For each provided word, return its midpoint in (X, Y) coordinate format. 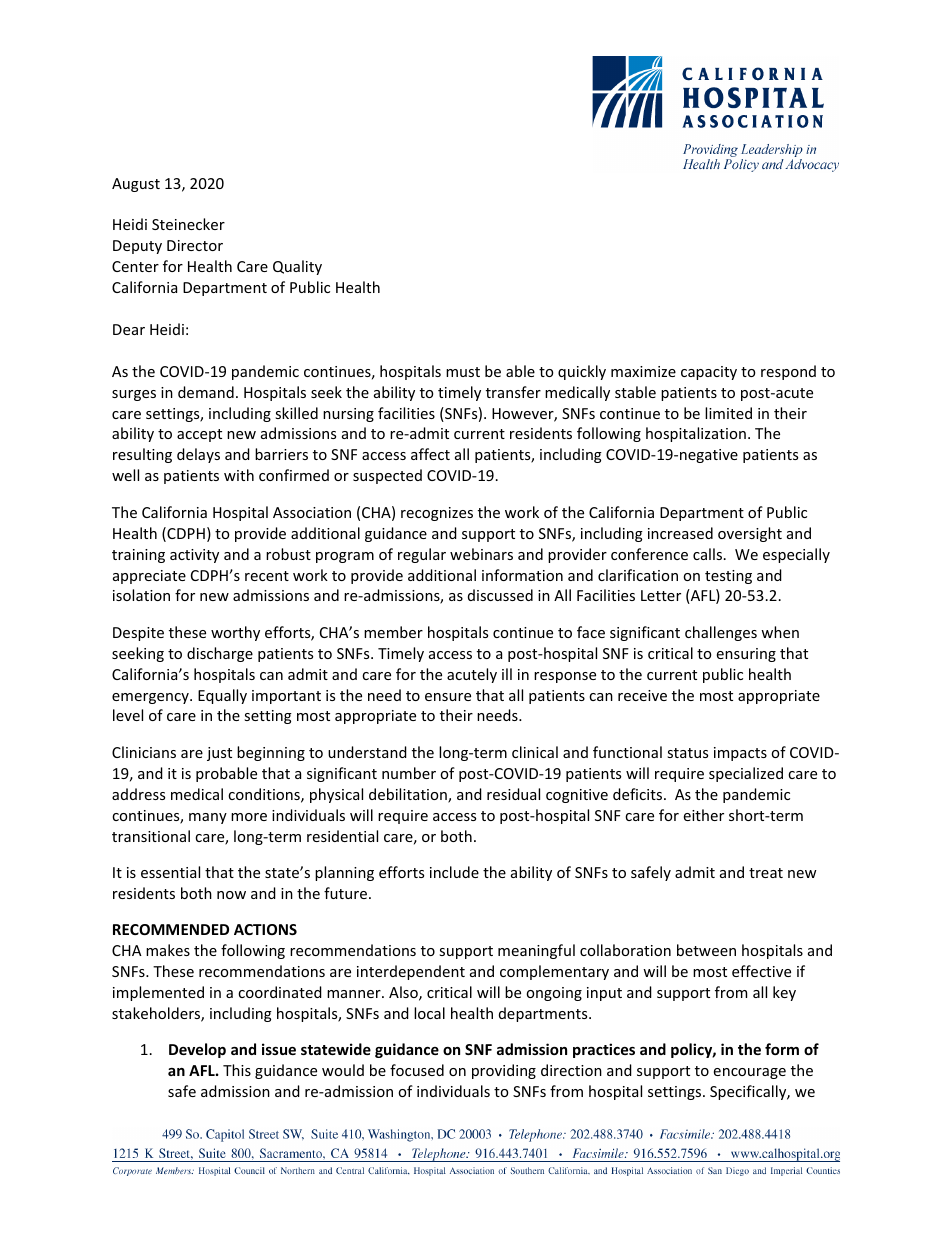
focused (417, 1070)
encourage (750, 1073)
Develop (197, 1050)
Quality (297, 267)
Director (195, 245)
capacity (709, 373)
